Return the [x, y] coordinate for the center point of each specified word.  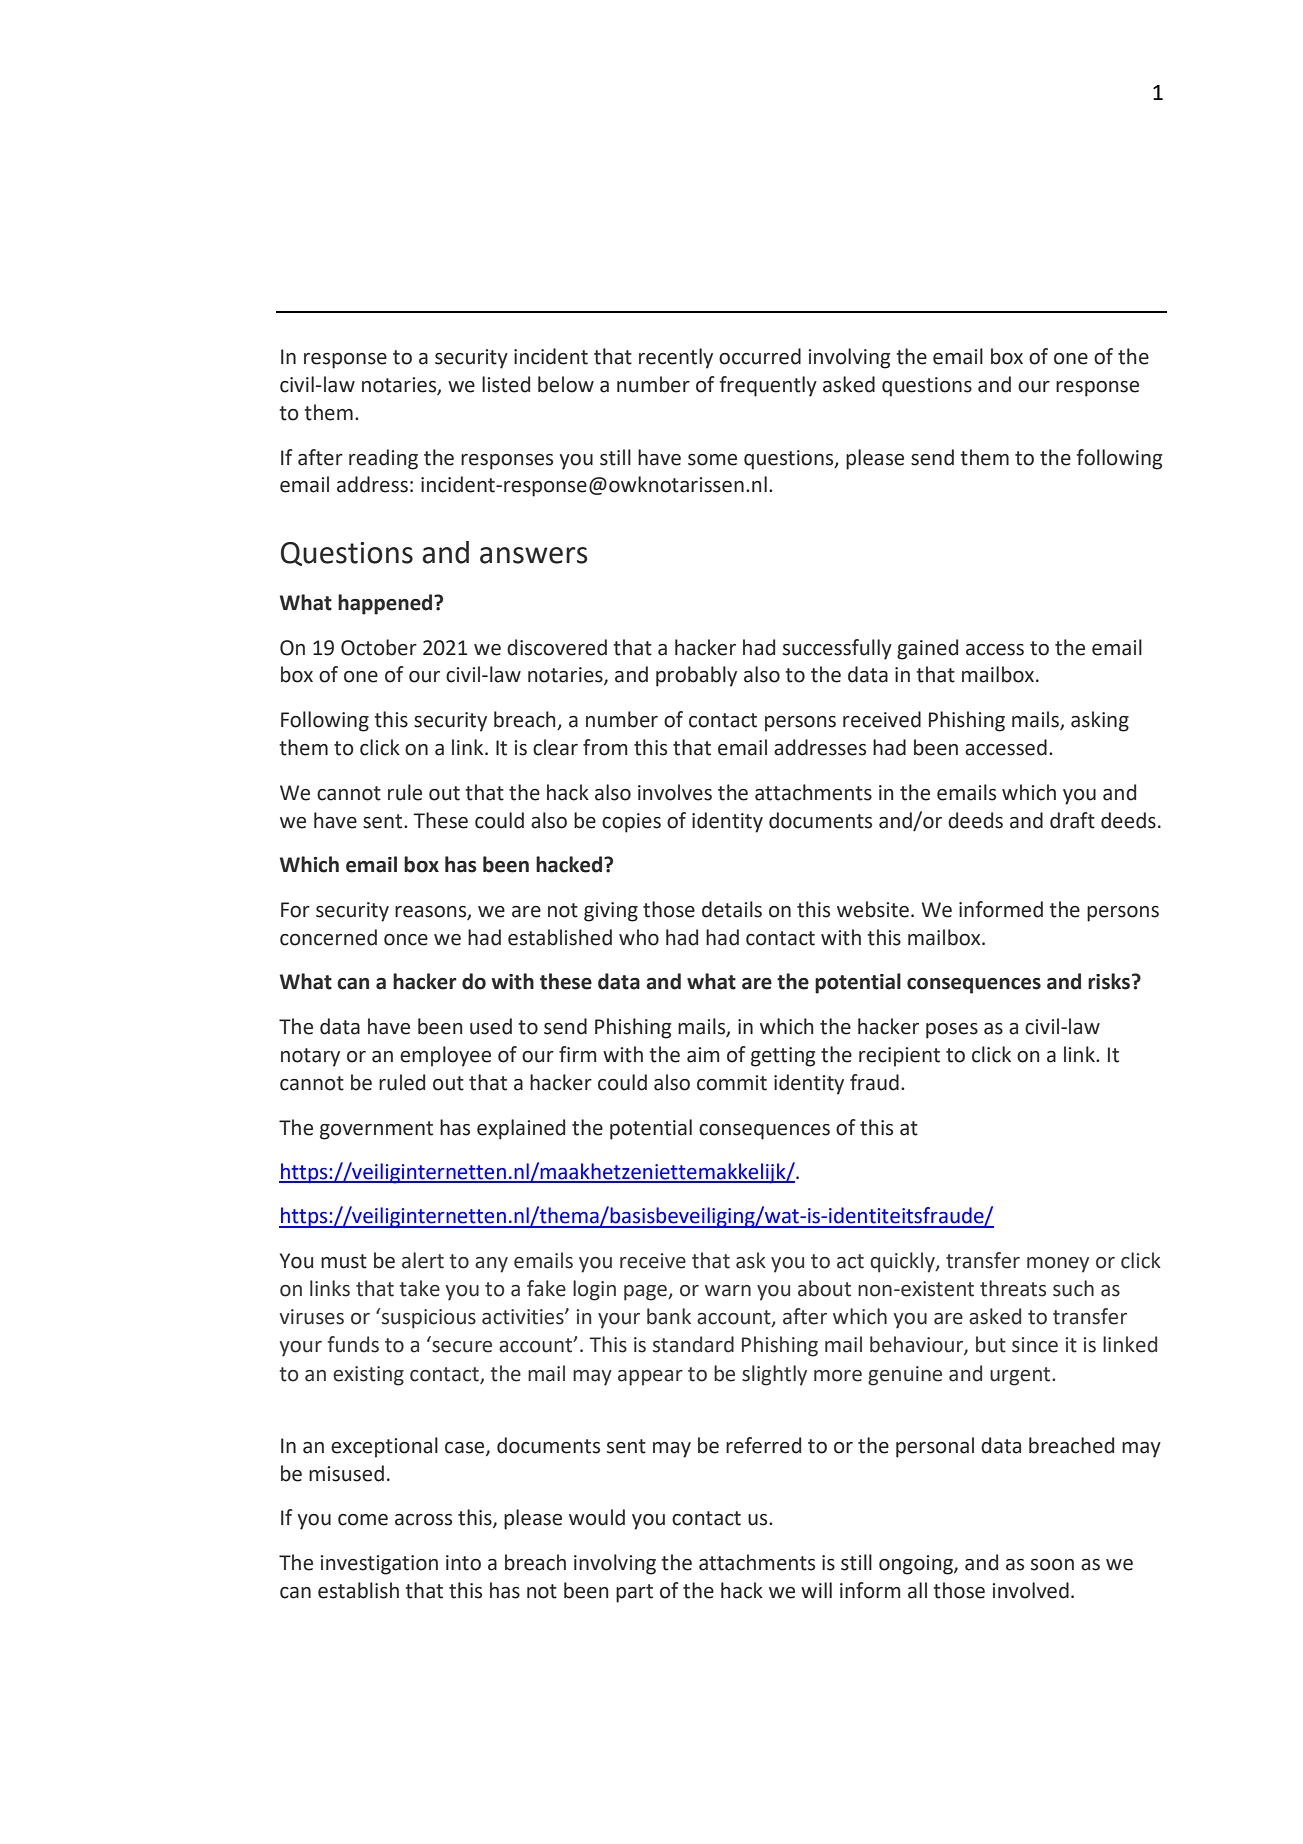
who [639, 937]
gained [927, 649]
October [379, 647]
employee [445, 1056]
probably [696, 676]
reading [383, 459]
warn [728, 1291]
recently [676, 358]
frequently [768, 386]
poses [952, 1031]
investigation [379, 1565]
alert [423, 1260]
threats [1013, 1288]
